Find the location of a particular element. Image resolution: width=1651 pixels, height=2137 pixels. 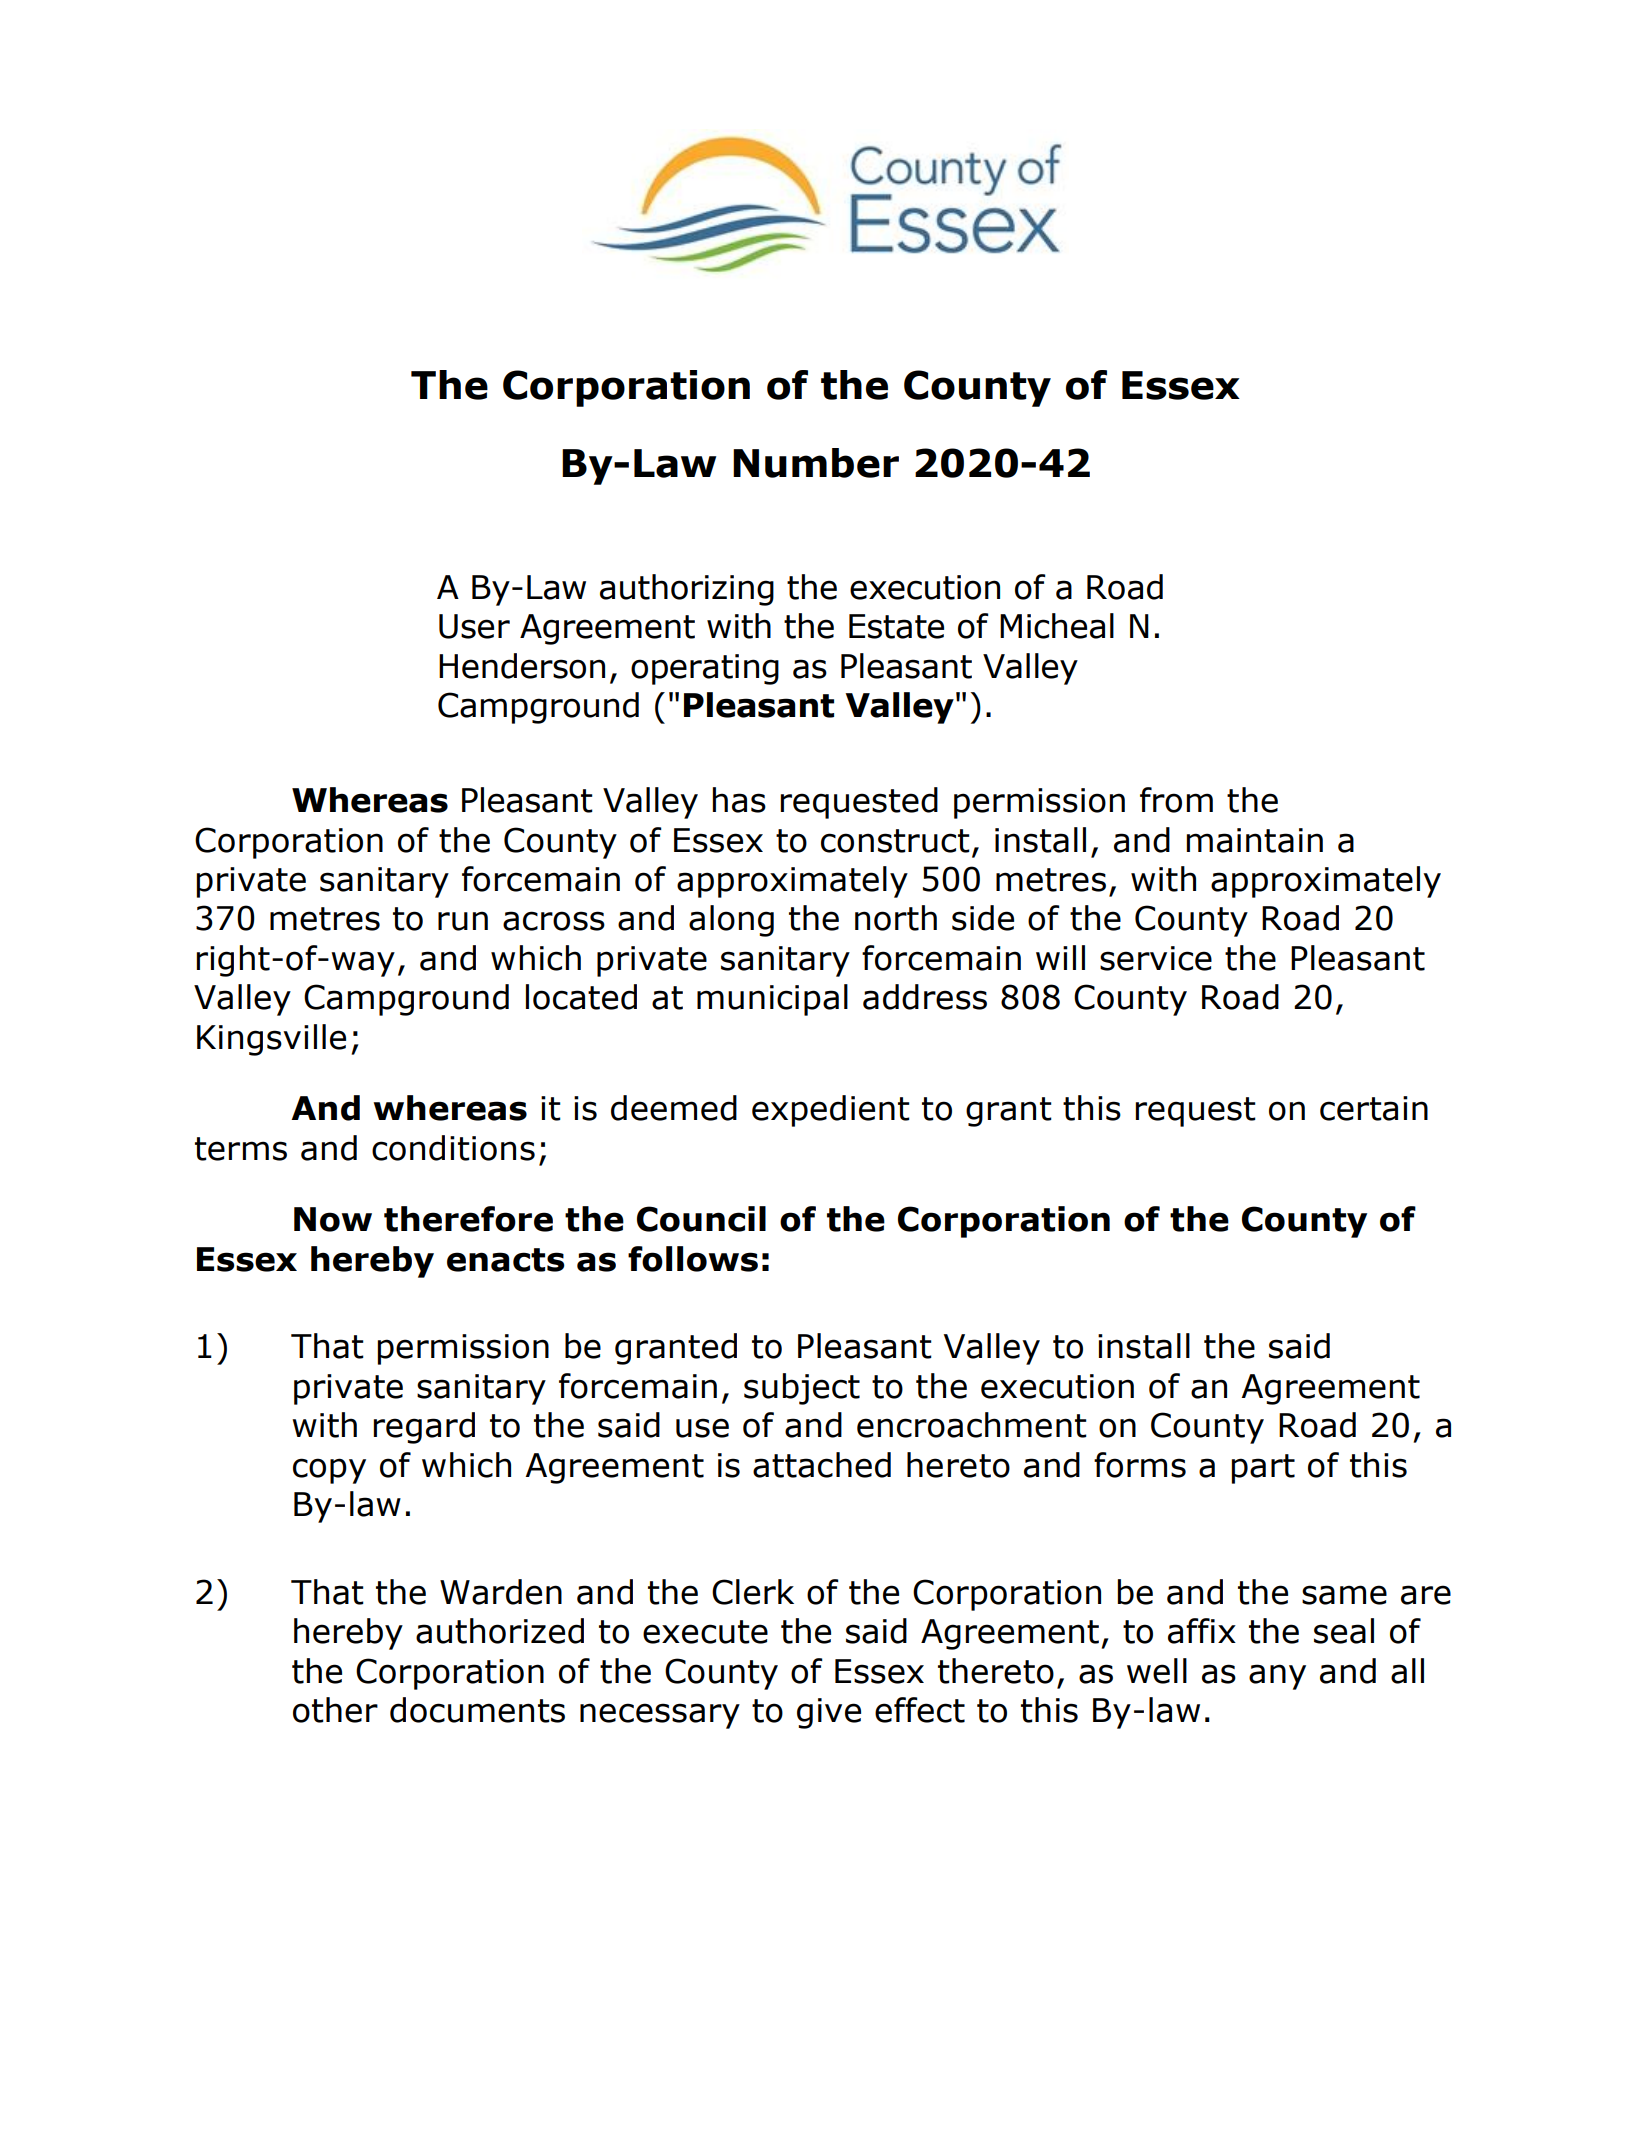

north is located at coordinates (896, 918).
